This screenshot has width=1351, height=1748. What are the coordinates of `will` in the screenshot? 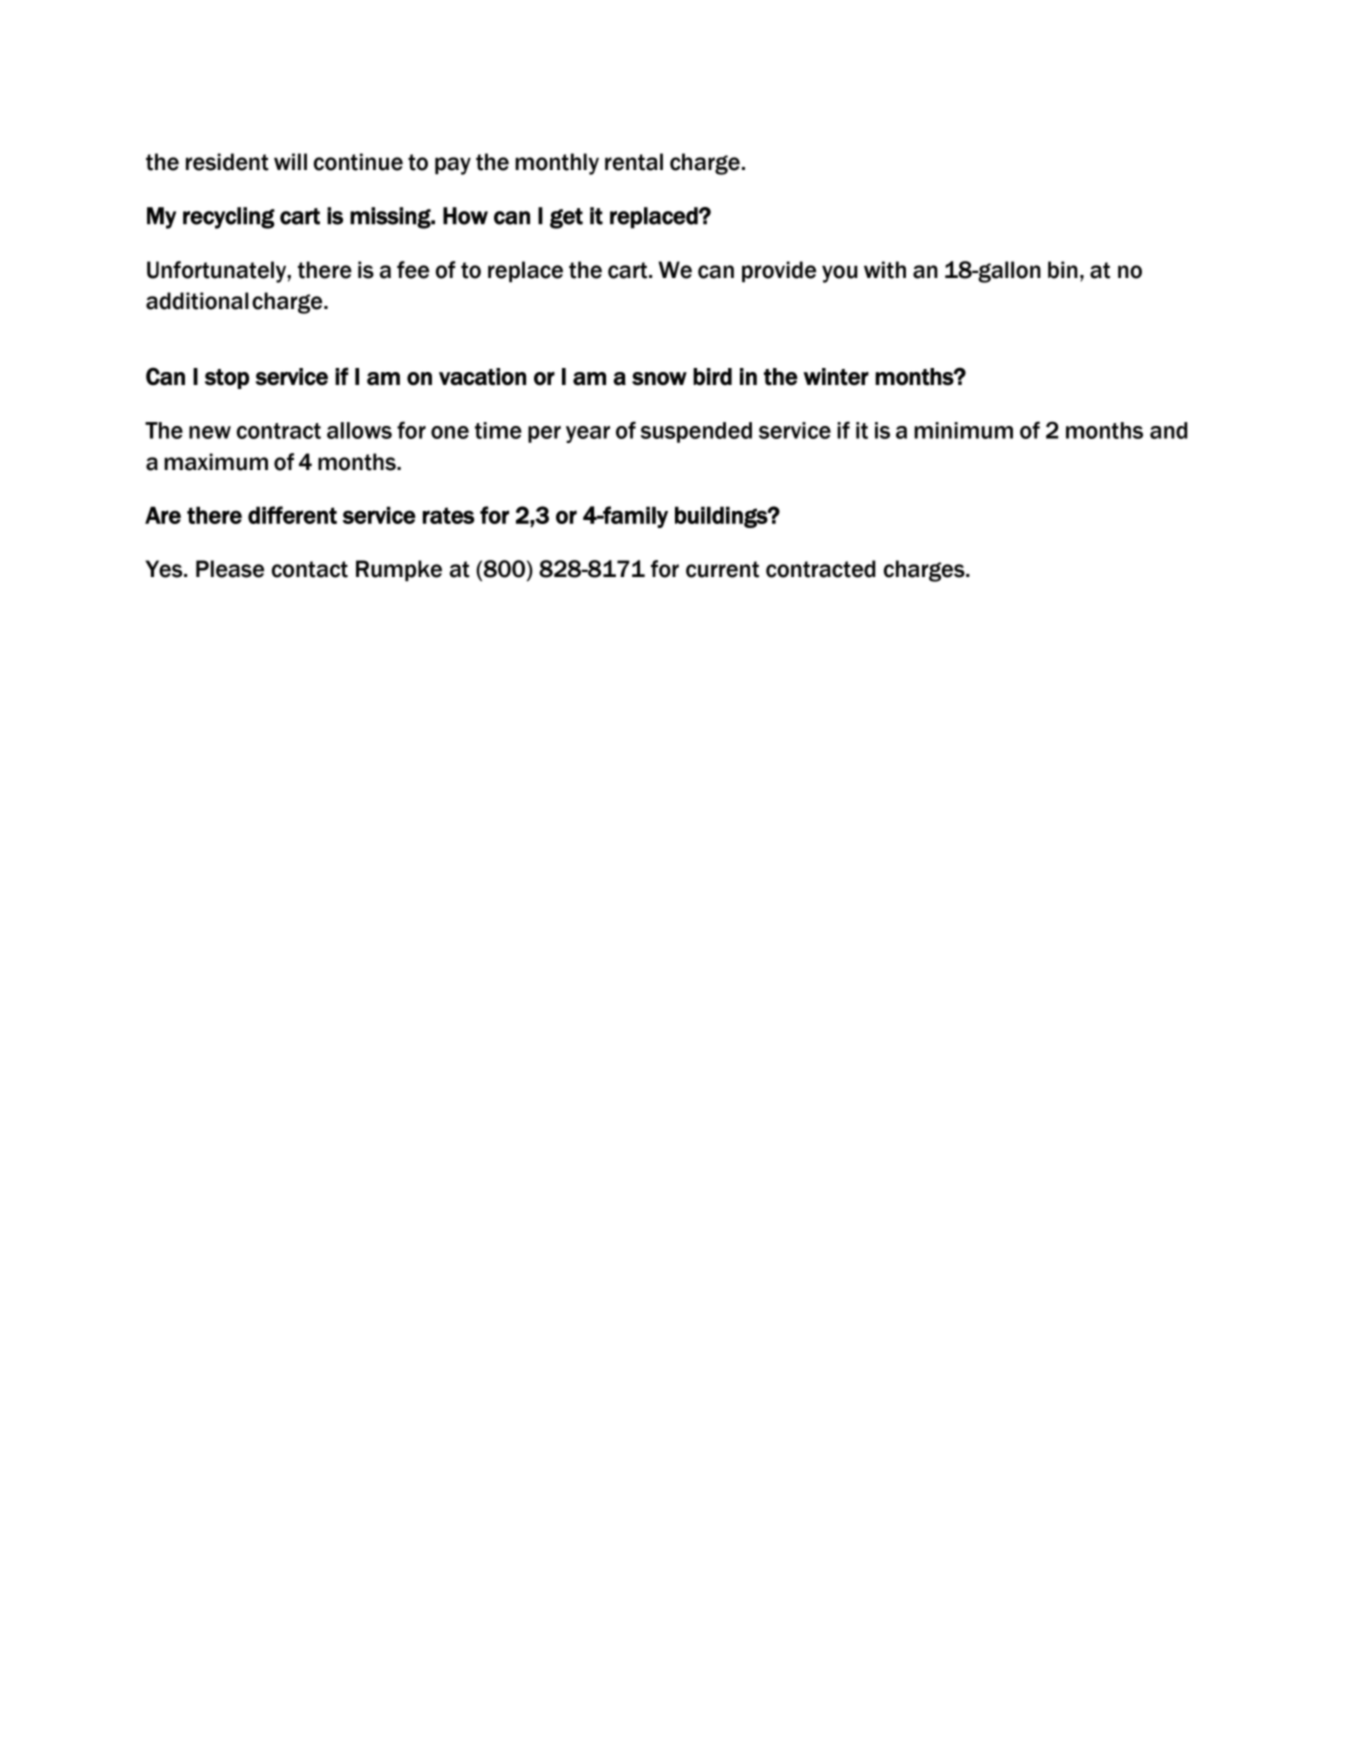 It's located at (290, 161).
